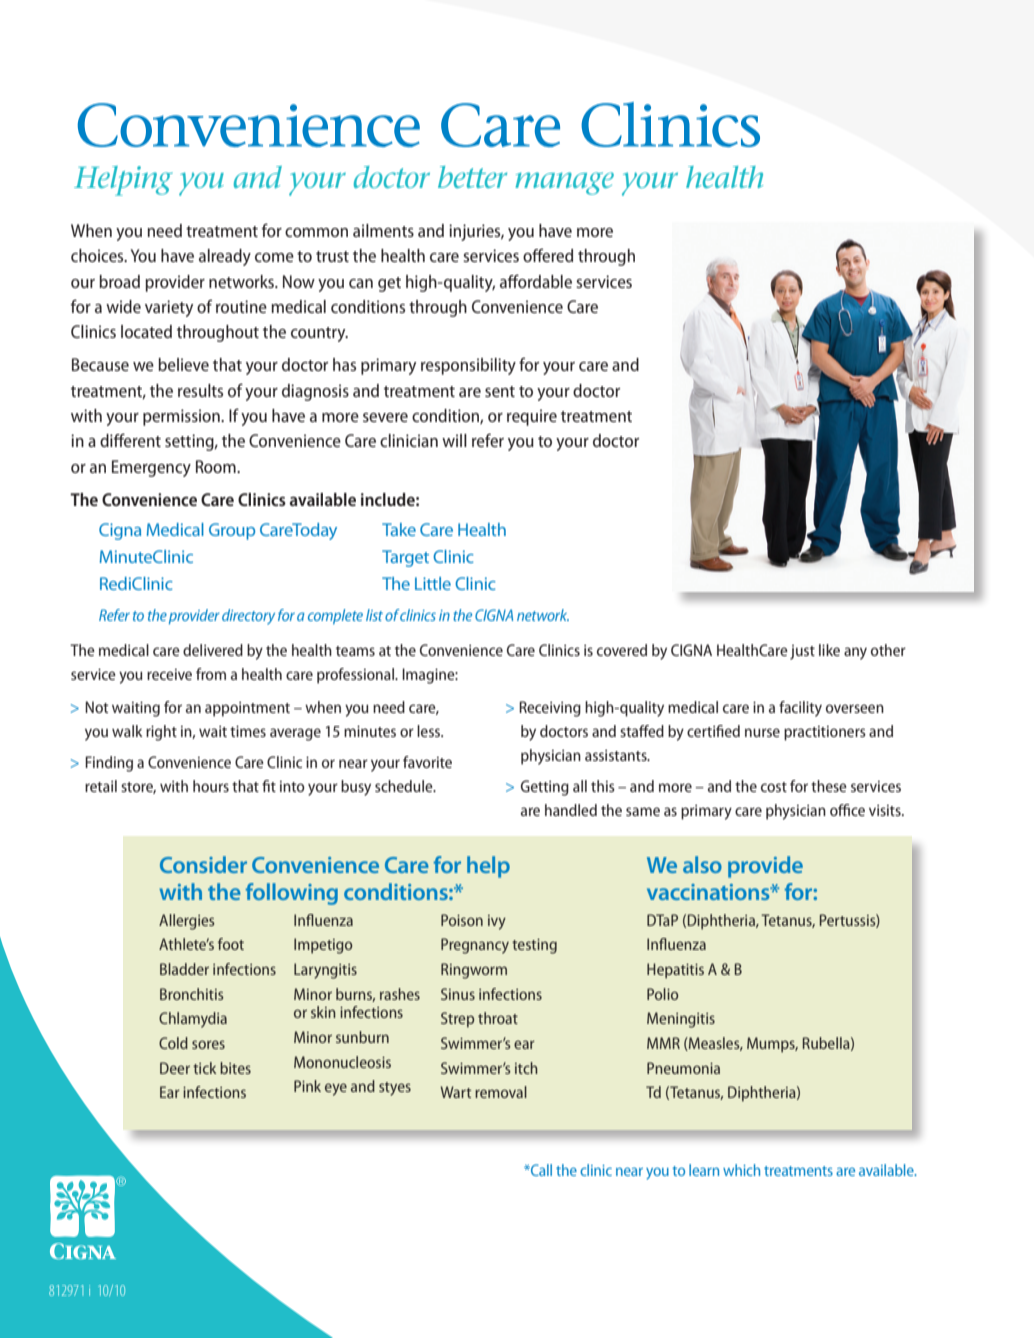  I want to click on already, so click(225, 257).
